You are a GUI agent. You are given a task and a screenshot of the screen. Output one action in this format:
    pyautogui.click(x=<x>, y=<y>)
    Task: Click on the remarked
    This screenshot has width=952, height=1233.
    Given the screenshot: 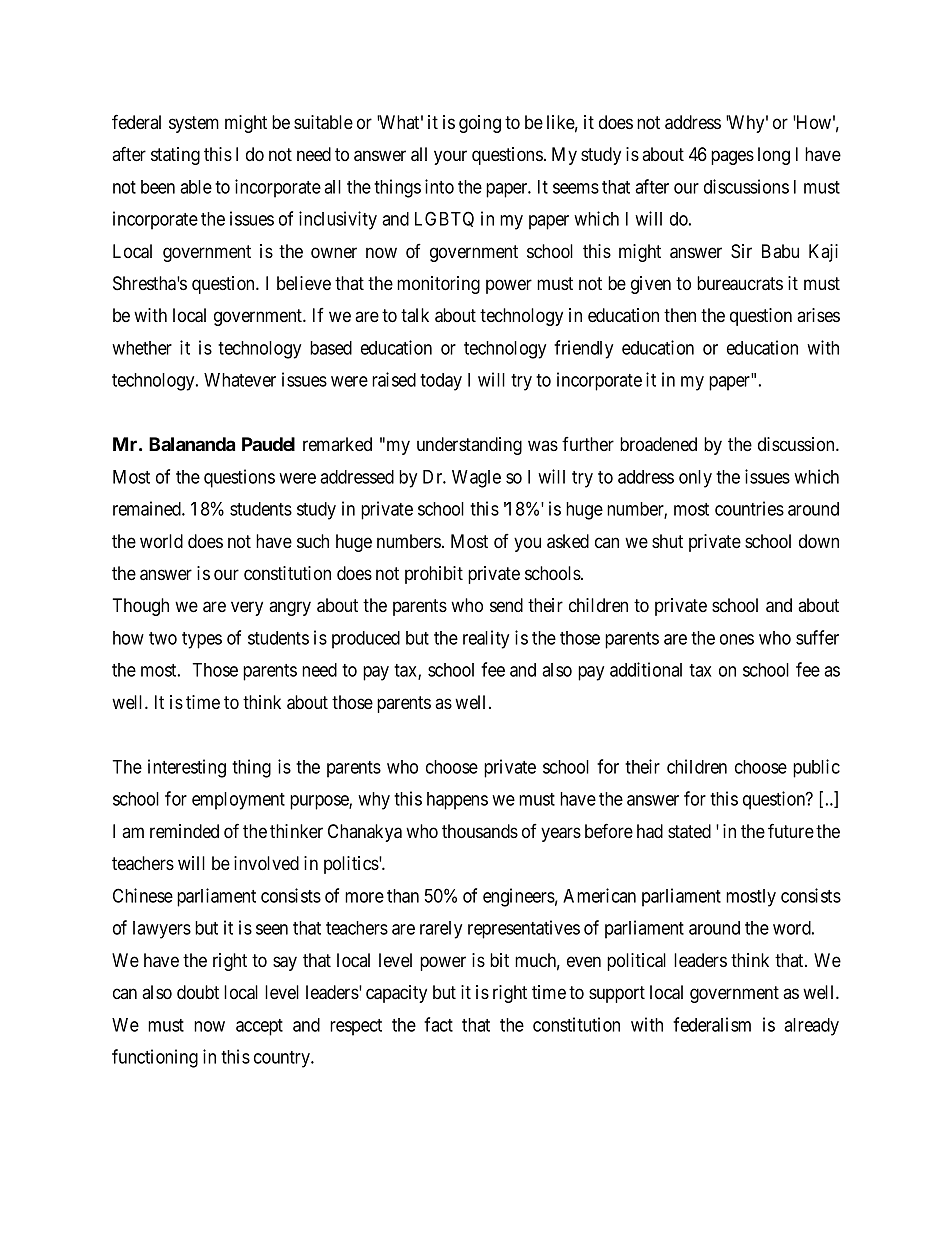 What is the action you would take?
    pyautogui.click(x=337, y=444)
